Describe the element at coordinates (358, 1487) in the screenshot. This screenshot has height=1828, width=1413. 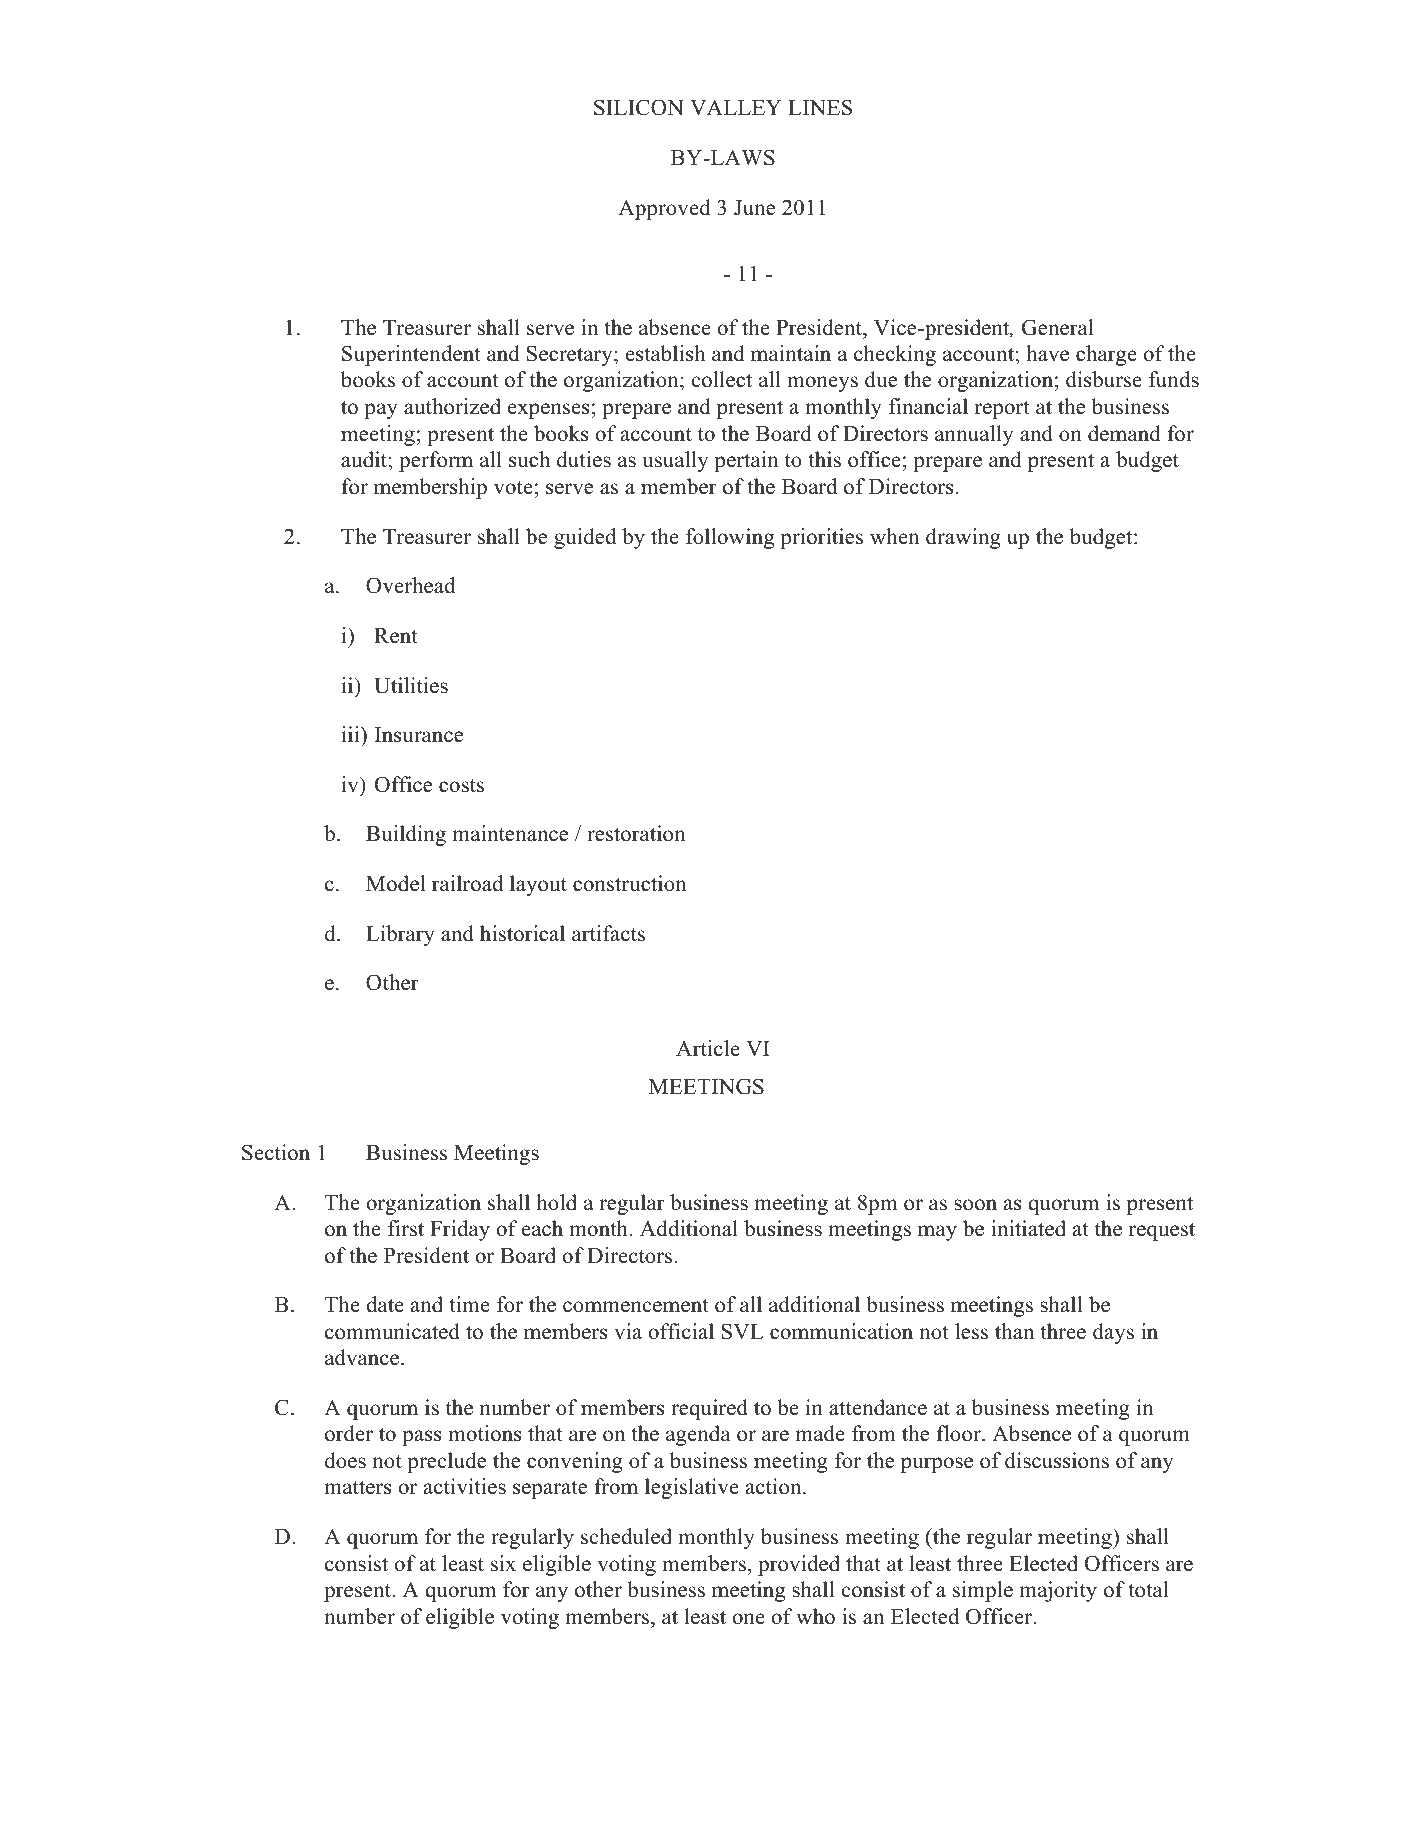
I see `matters` at that location.
